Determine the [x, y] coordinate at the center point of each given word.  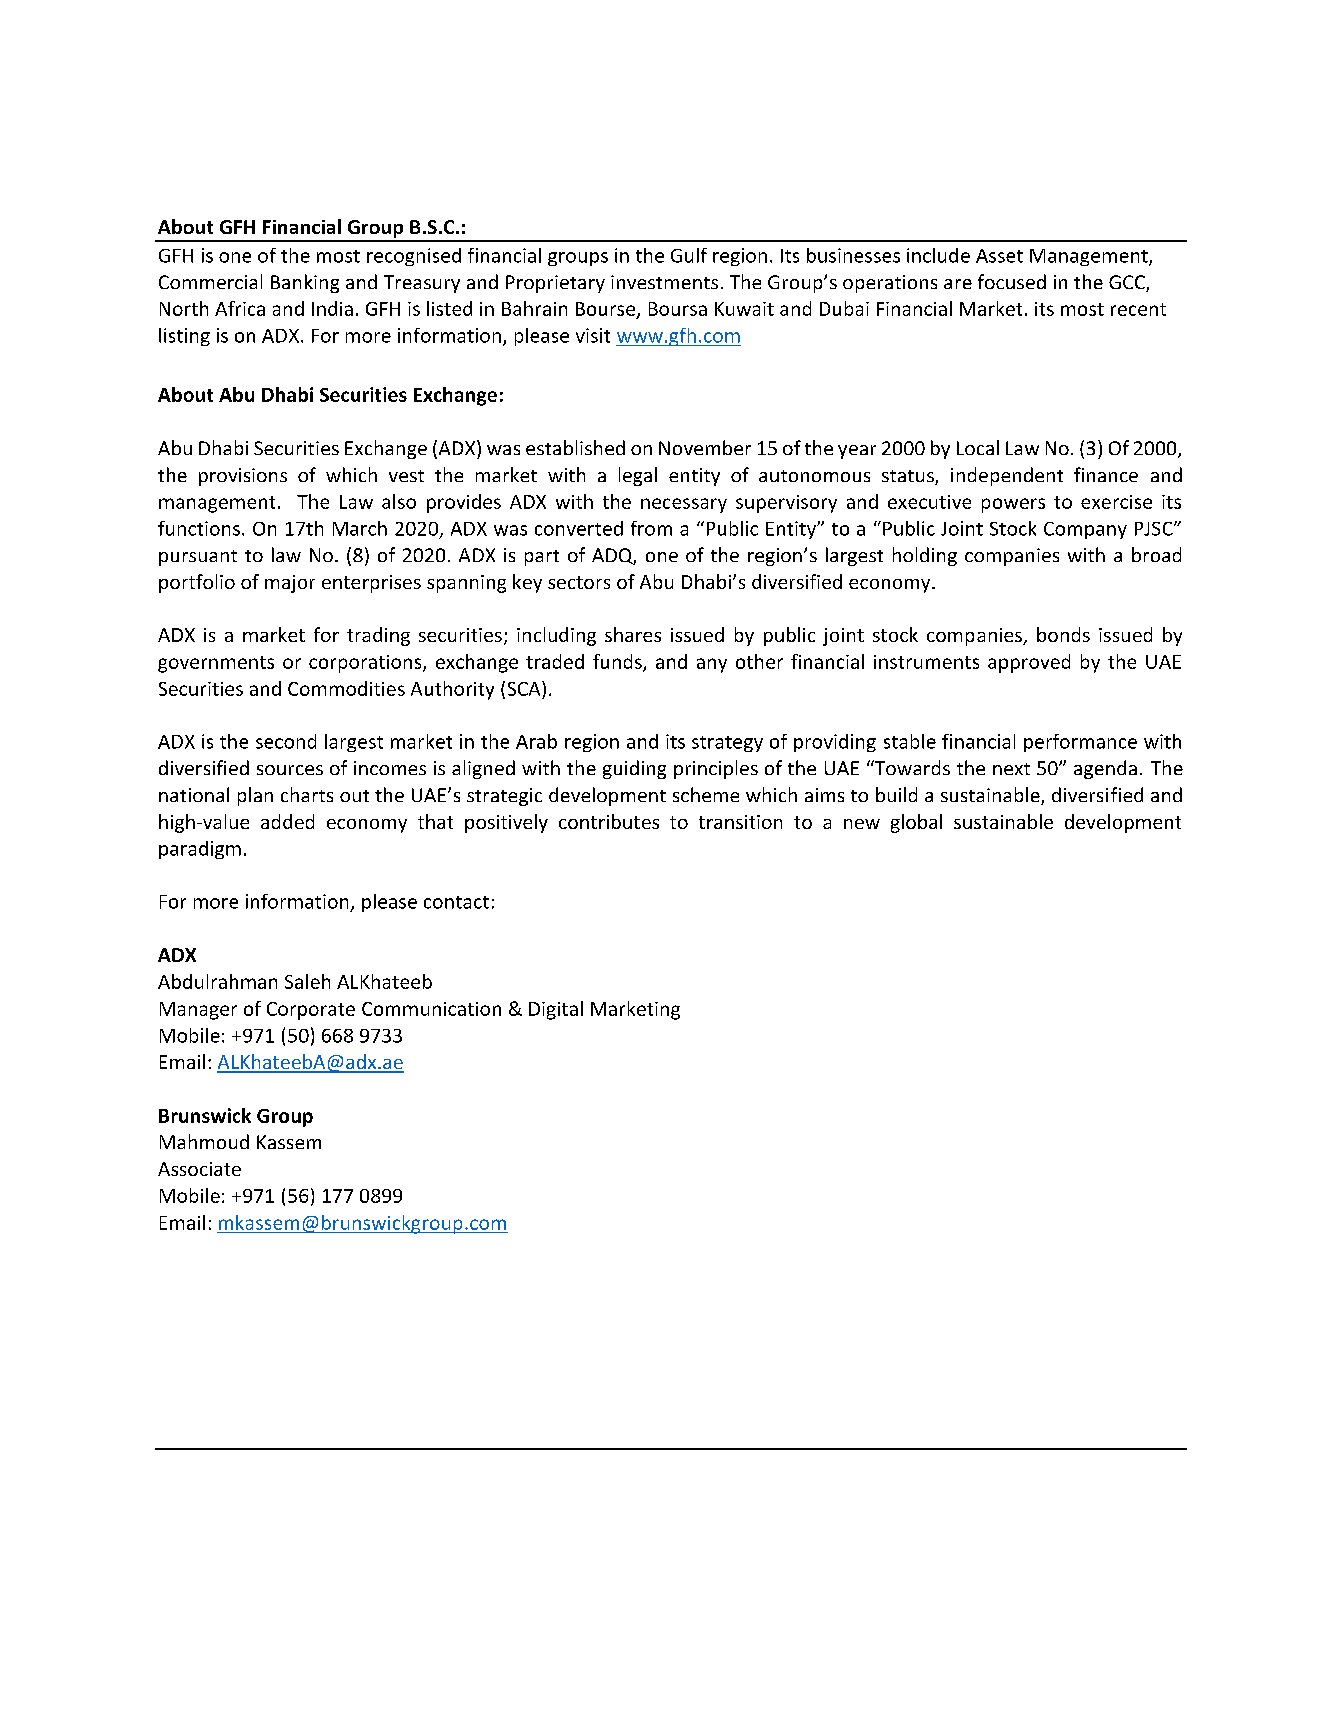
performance [1080, 743]
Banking [305, 283]
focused [1012, 281]
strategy [727, 744]
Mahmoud [204, 1141]
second [286, 741]
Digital [556, 1010]
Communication [431, 1009]
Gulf [689, 255]
